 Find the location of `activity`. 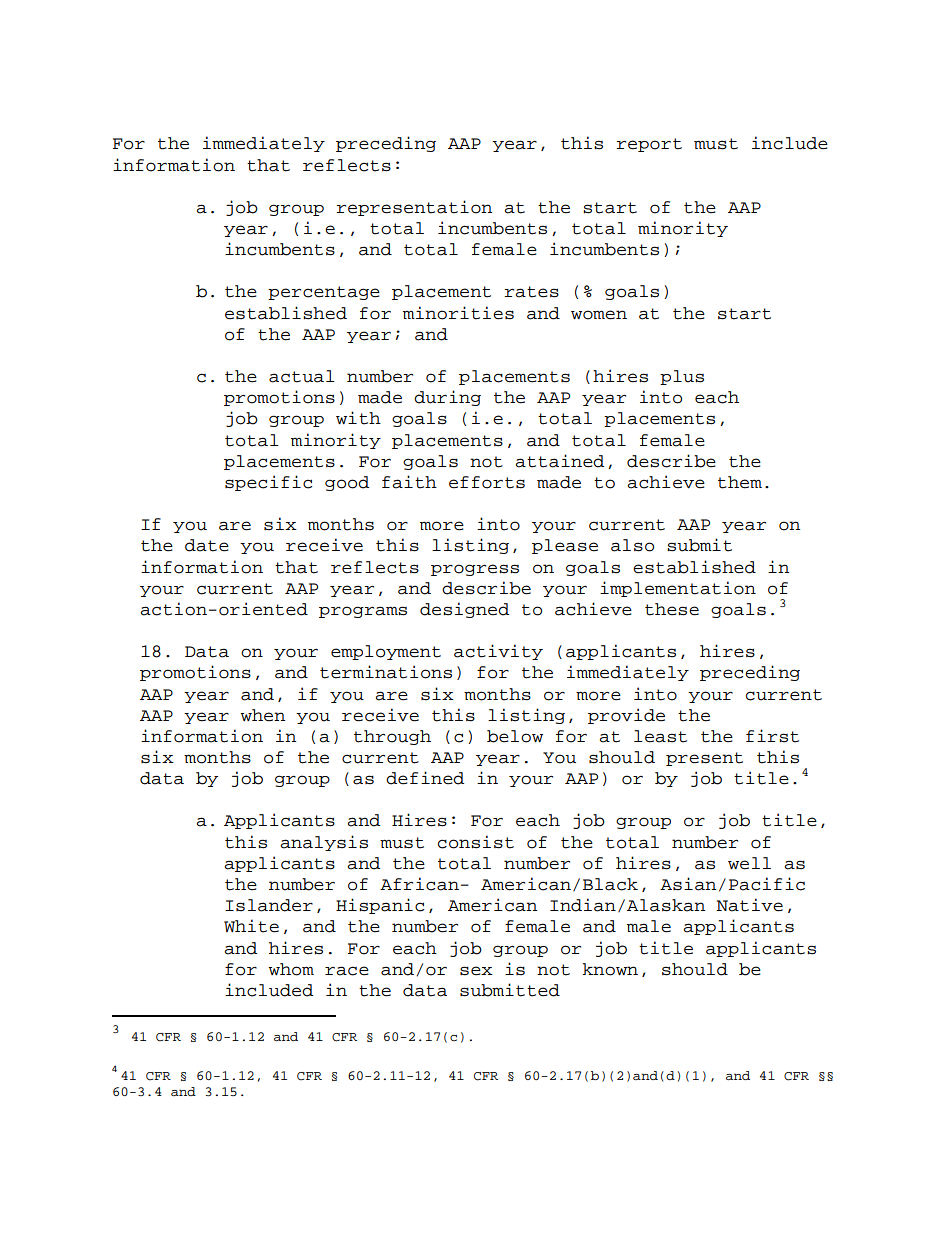

activity is located at coordinates (498, 652).
